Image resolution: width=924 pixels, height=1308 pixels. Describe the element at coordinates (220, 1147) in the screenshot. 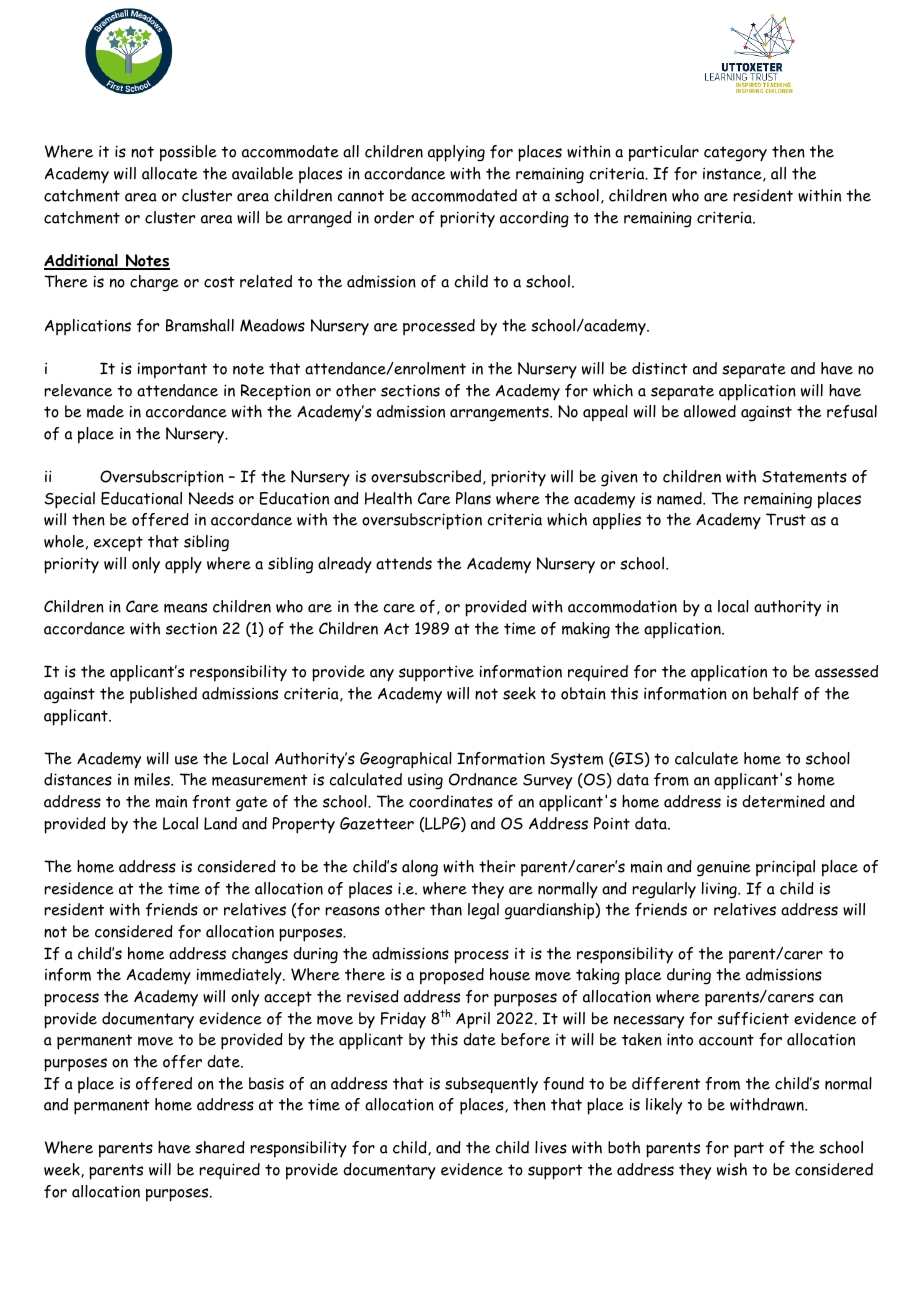

I see `shared` at that location.
